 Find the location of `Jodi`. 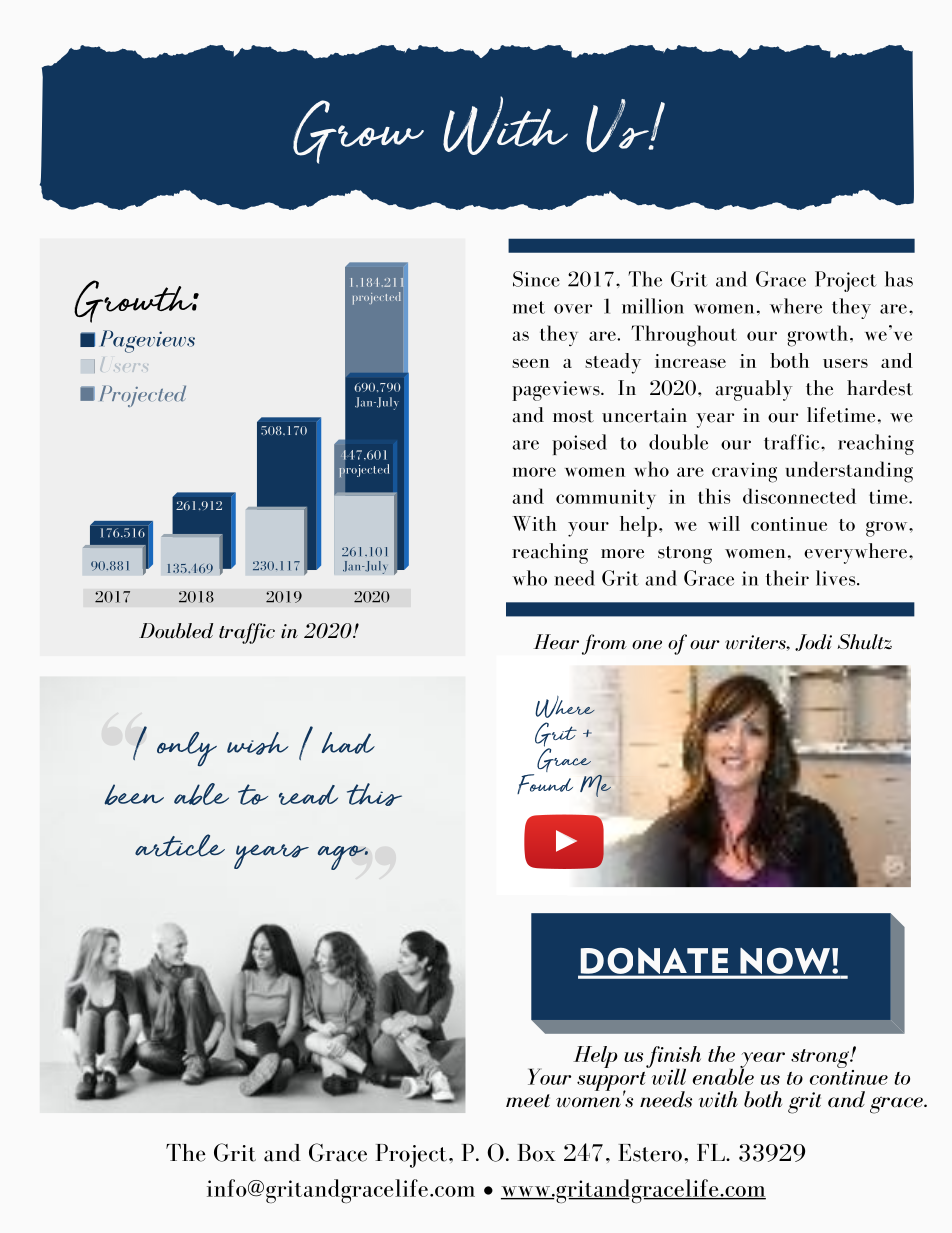

Jodi is located at coordinates (813, 642).
